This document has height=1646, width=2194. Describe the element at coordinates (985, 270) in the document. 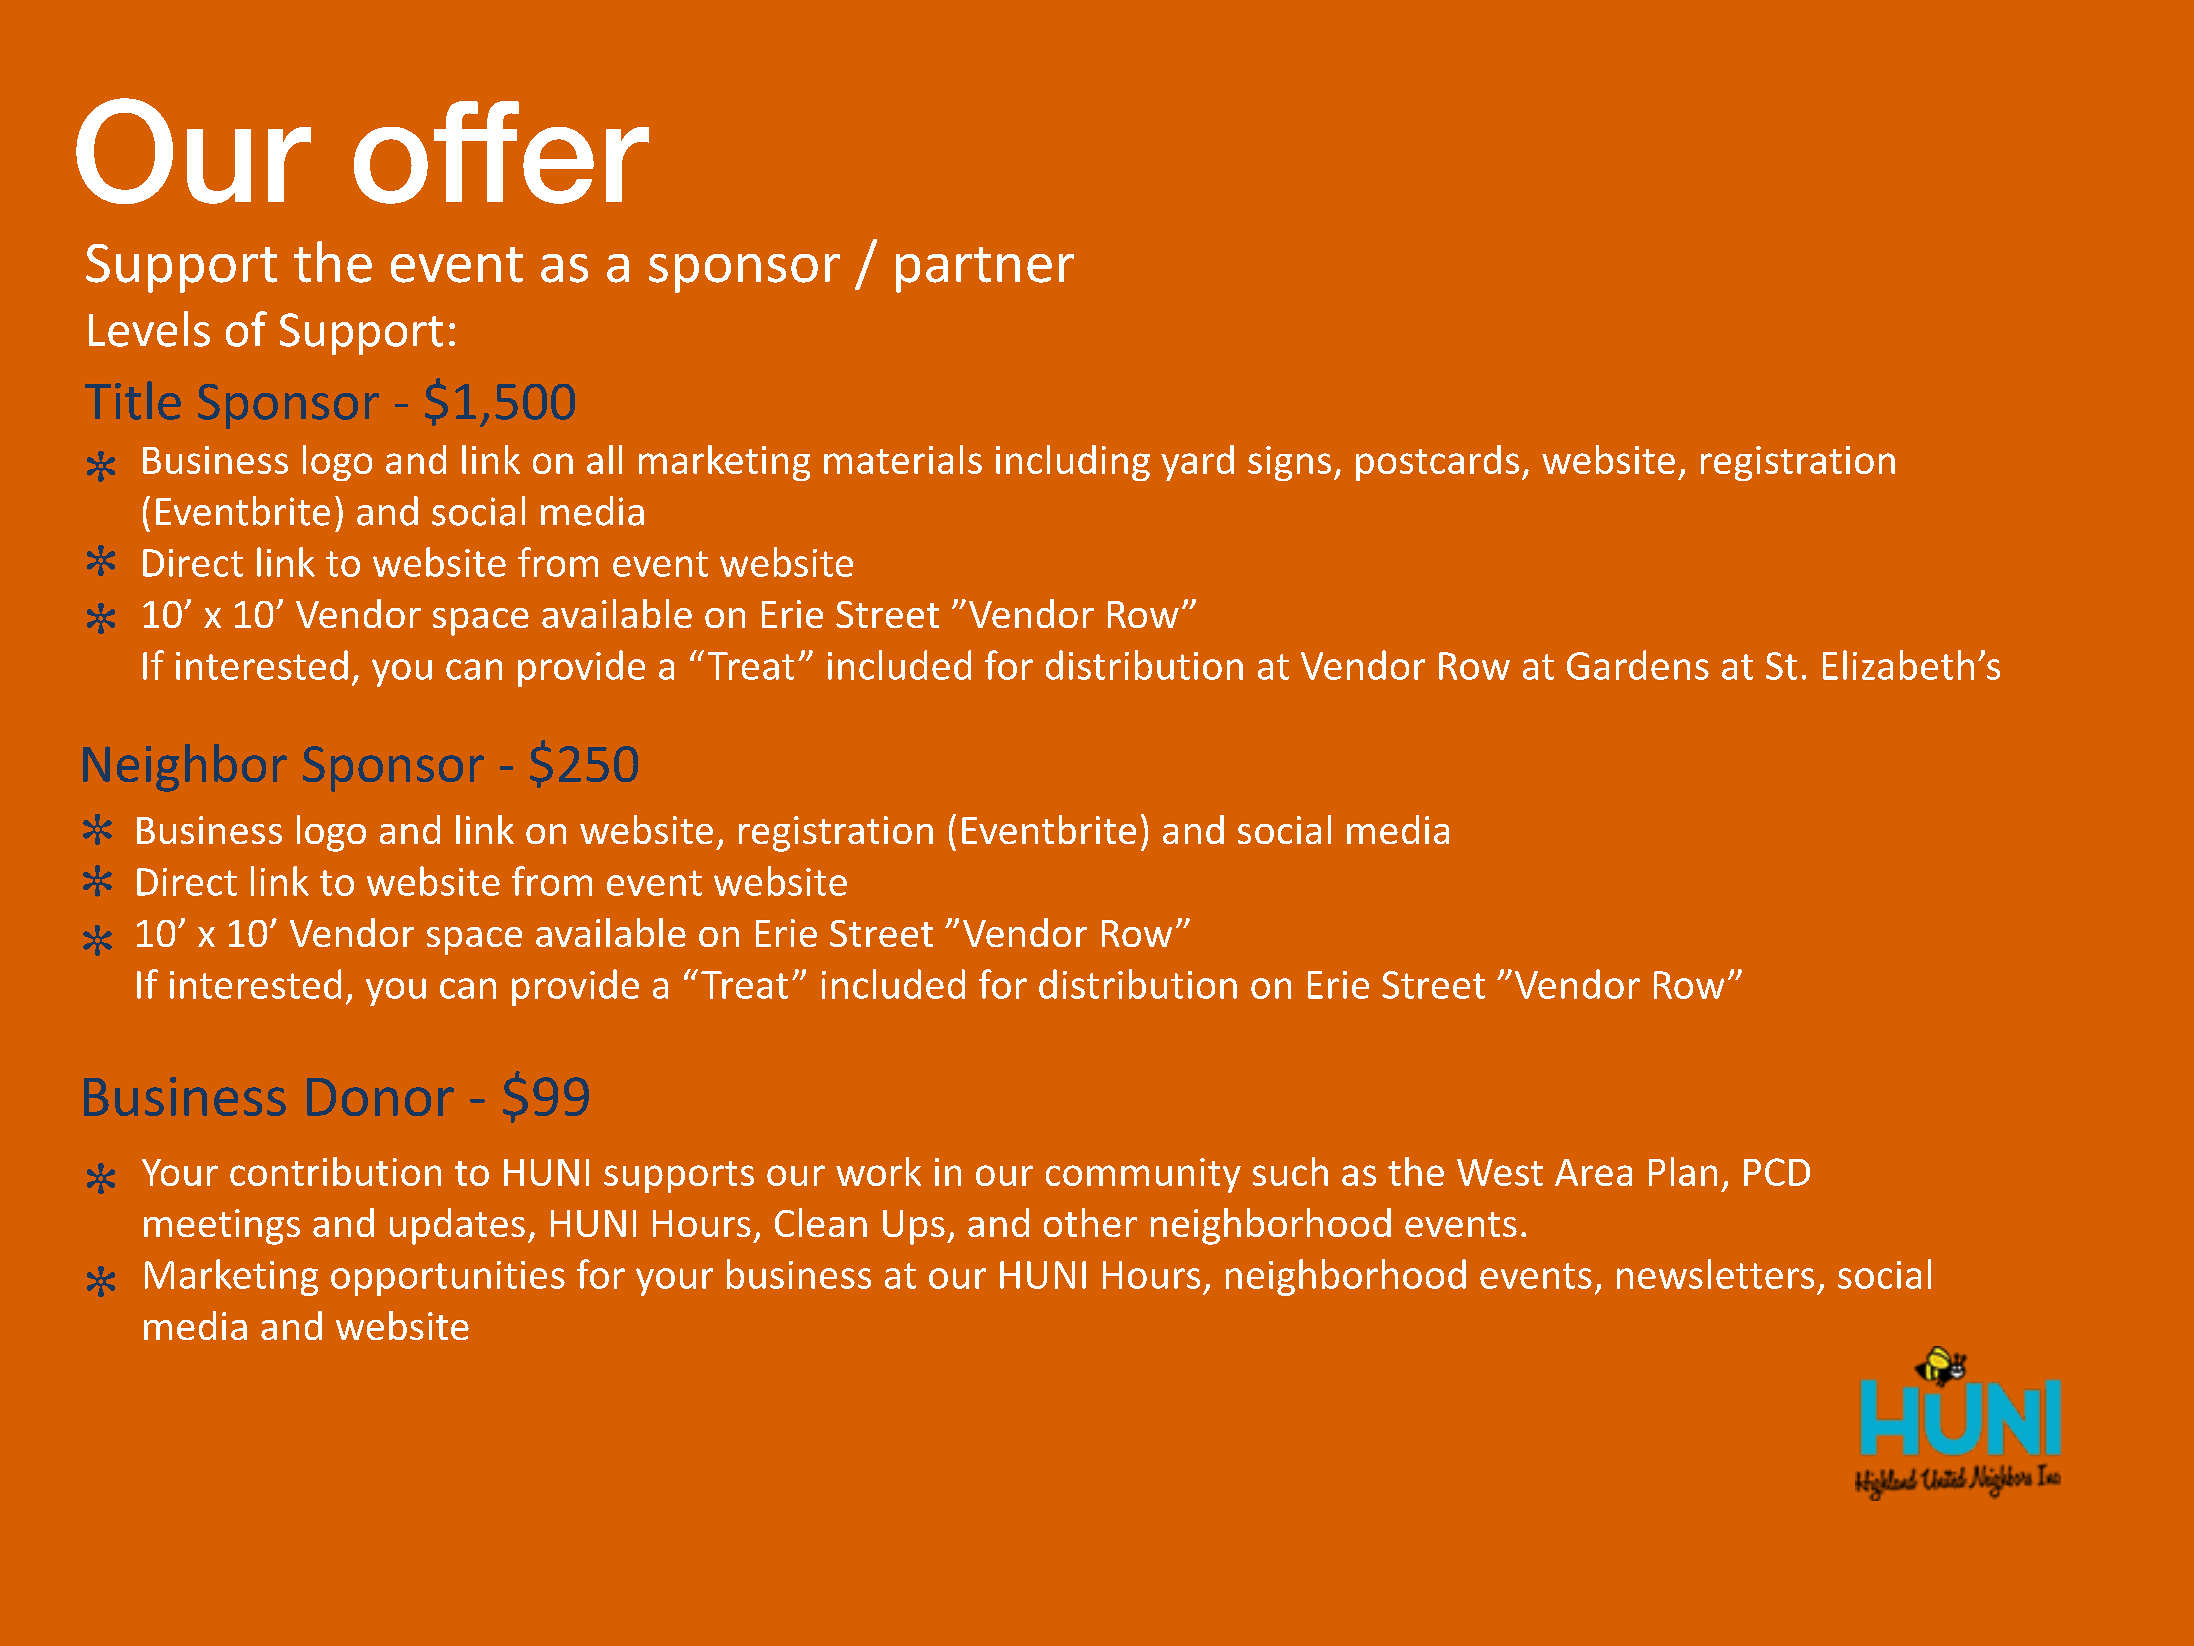

I see `partner` at that location.
